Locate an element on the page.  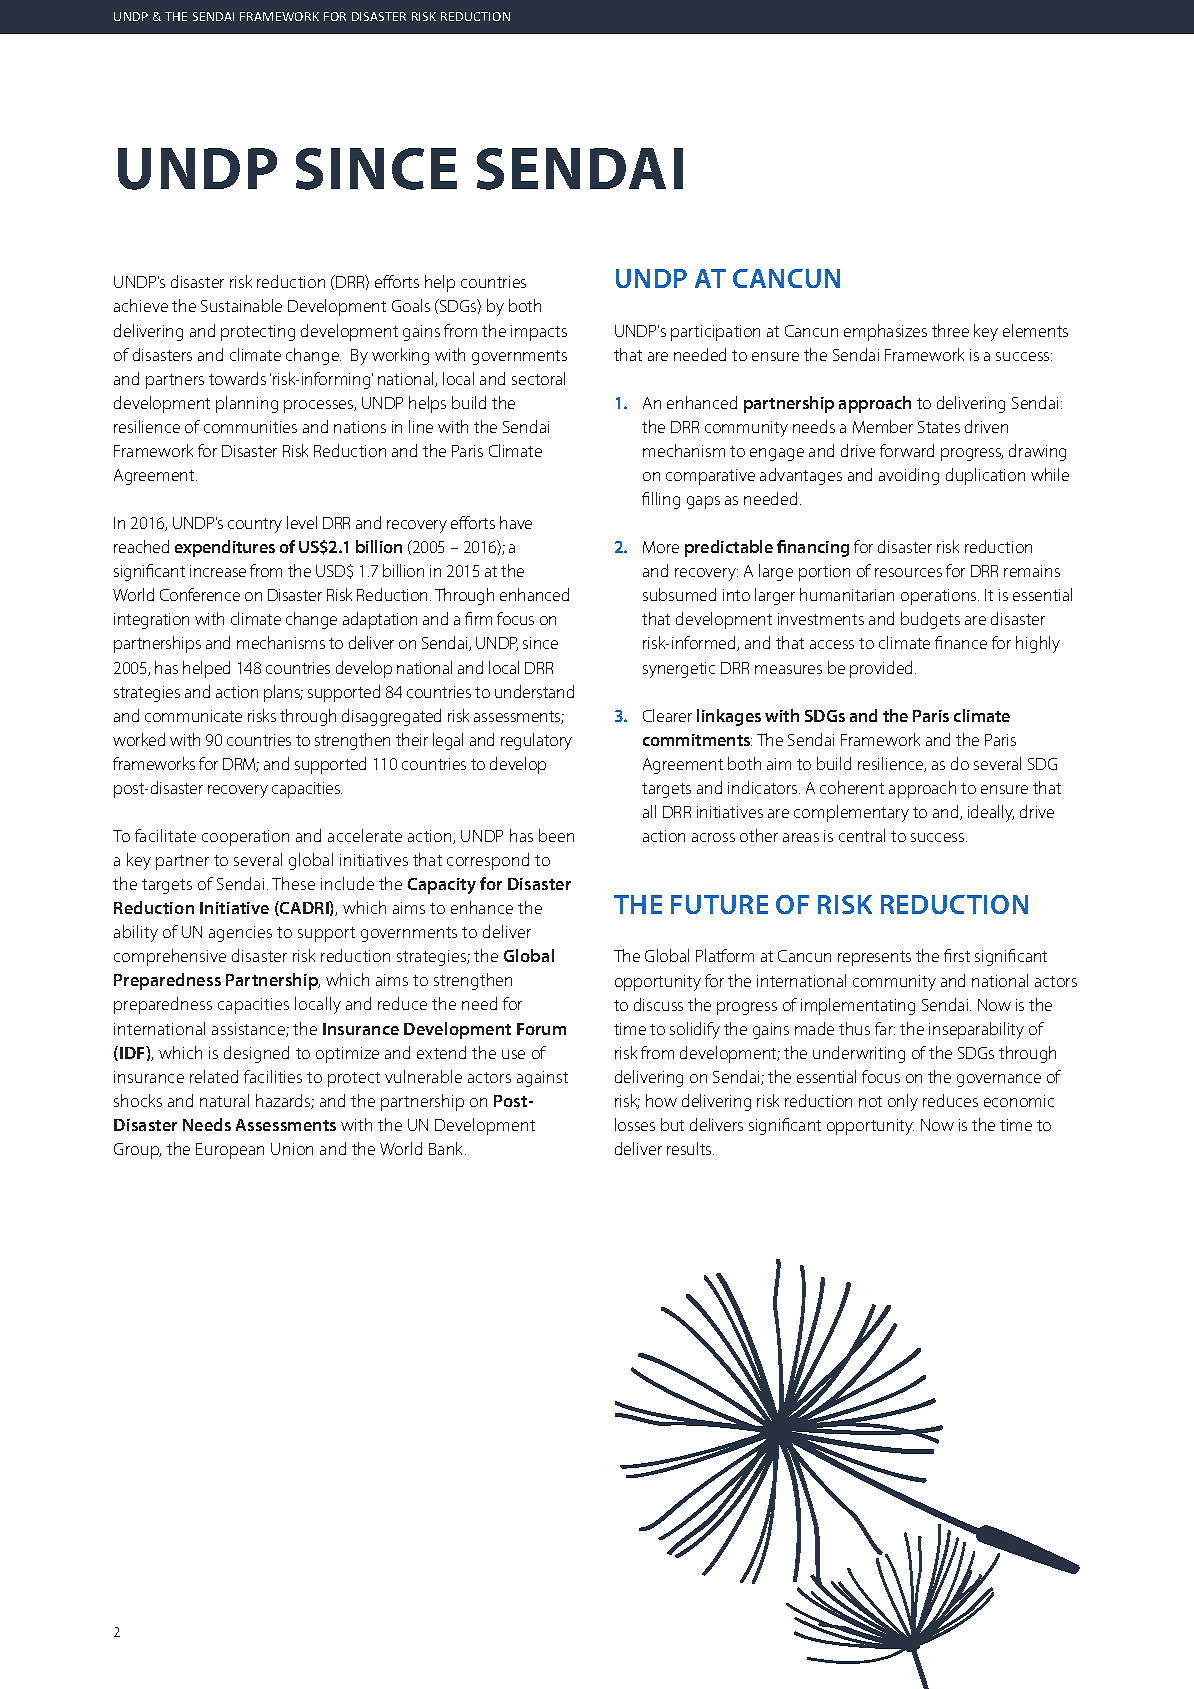
communicate is located at coordinates (193, 716).
